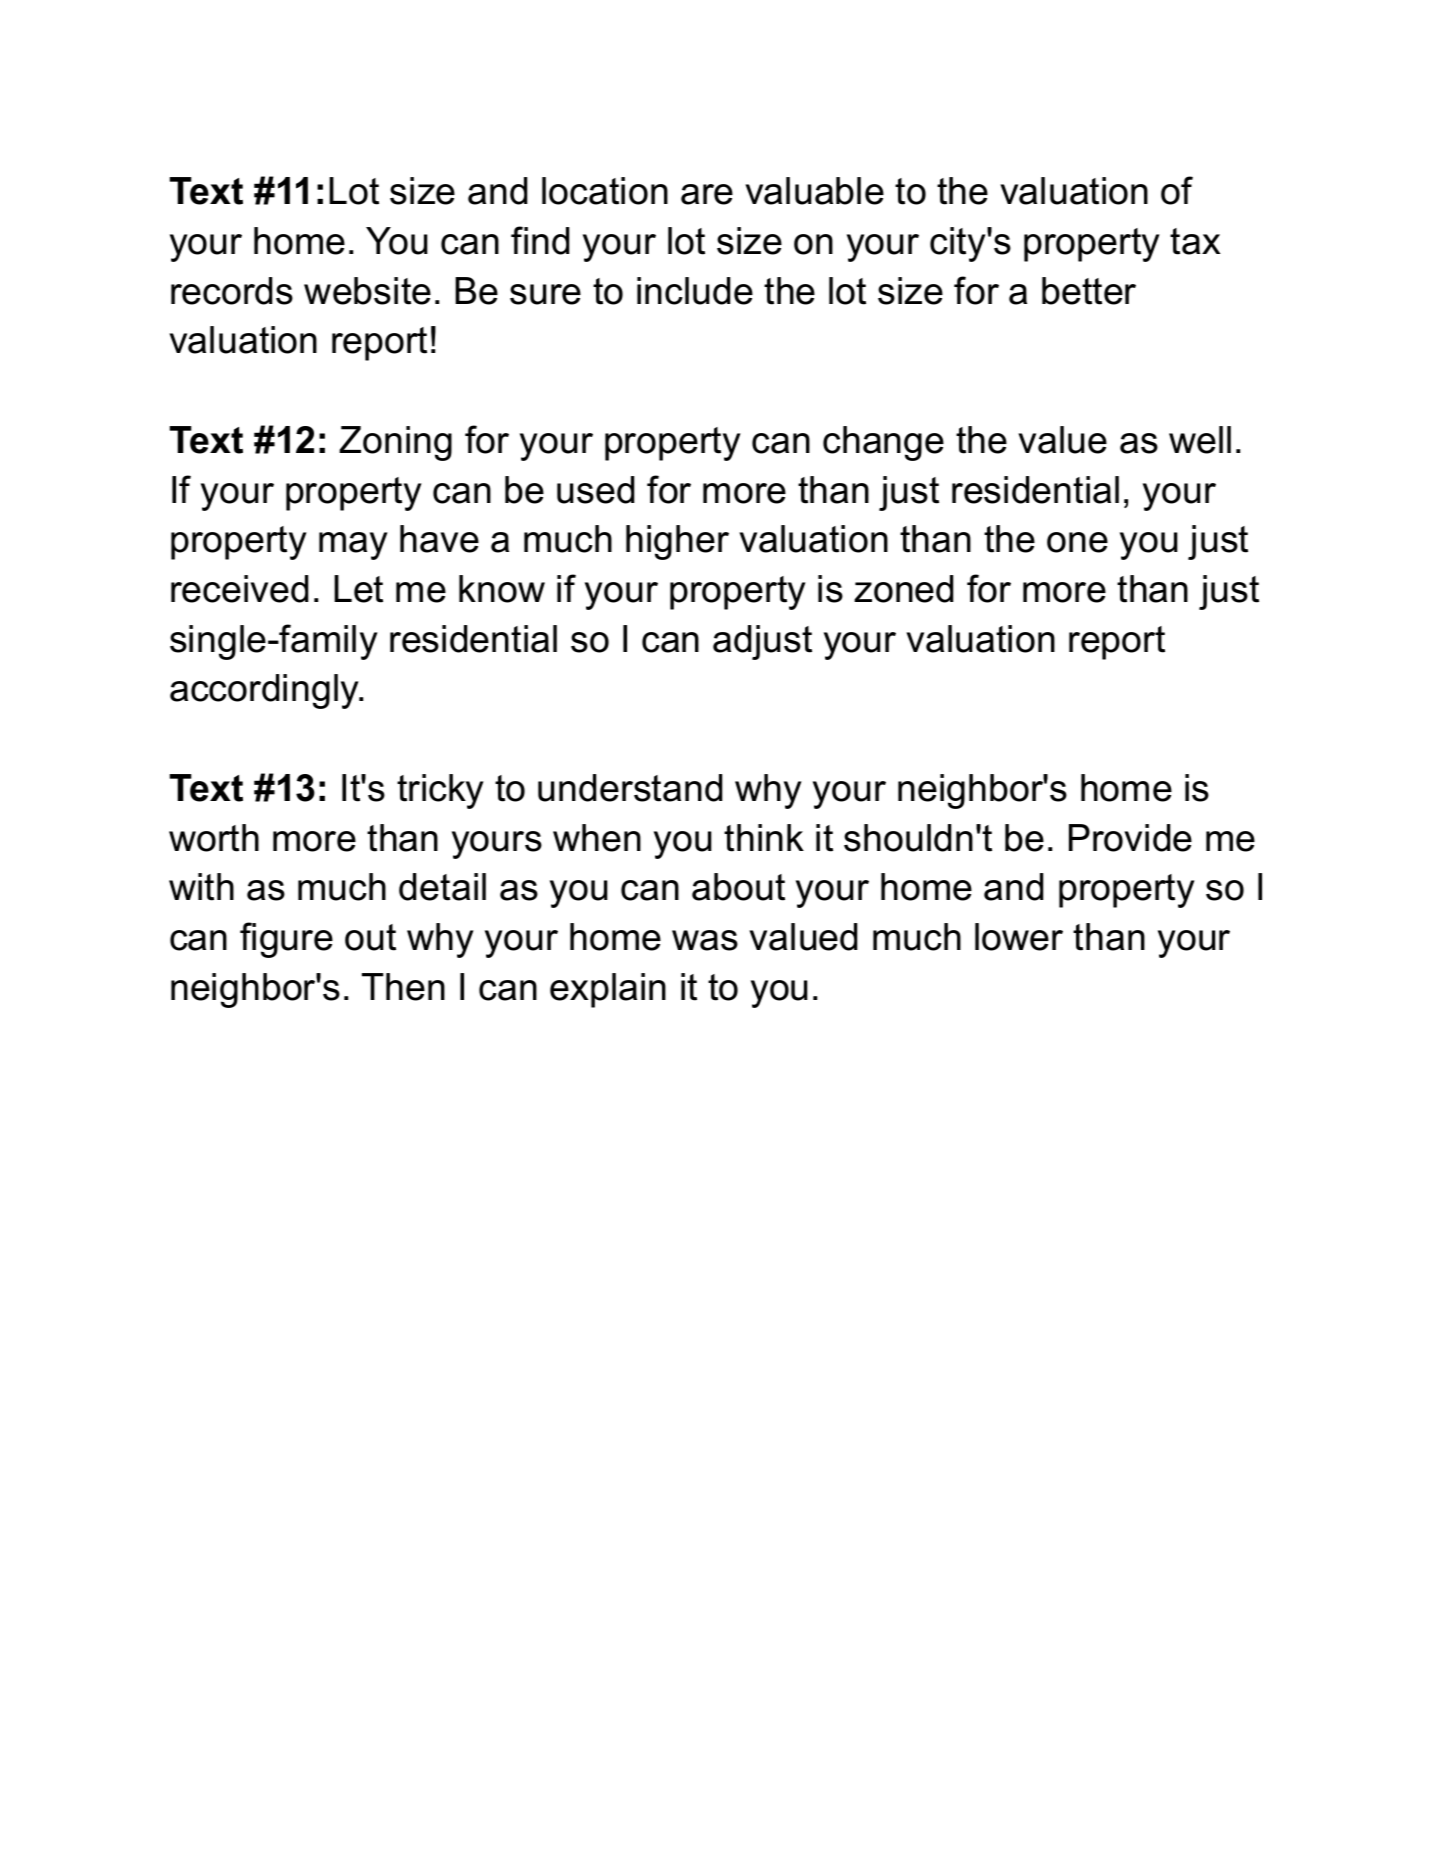 The height and width of the page is (1862, 1438). What do you see at coordinates (1195, 241) in the page?
I see `tax` at bounding box center [1195, 241].
